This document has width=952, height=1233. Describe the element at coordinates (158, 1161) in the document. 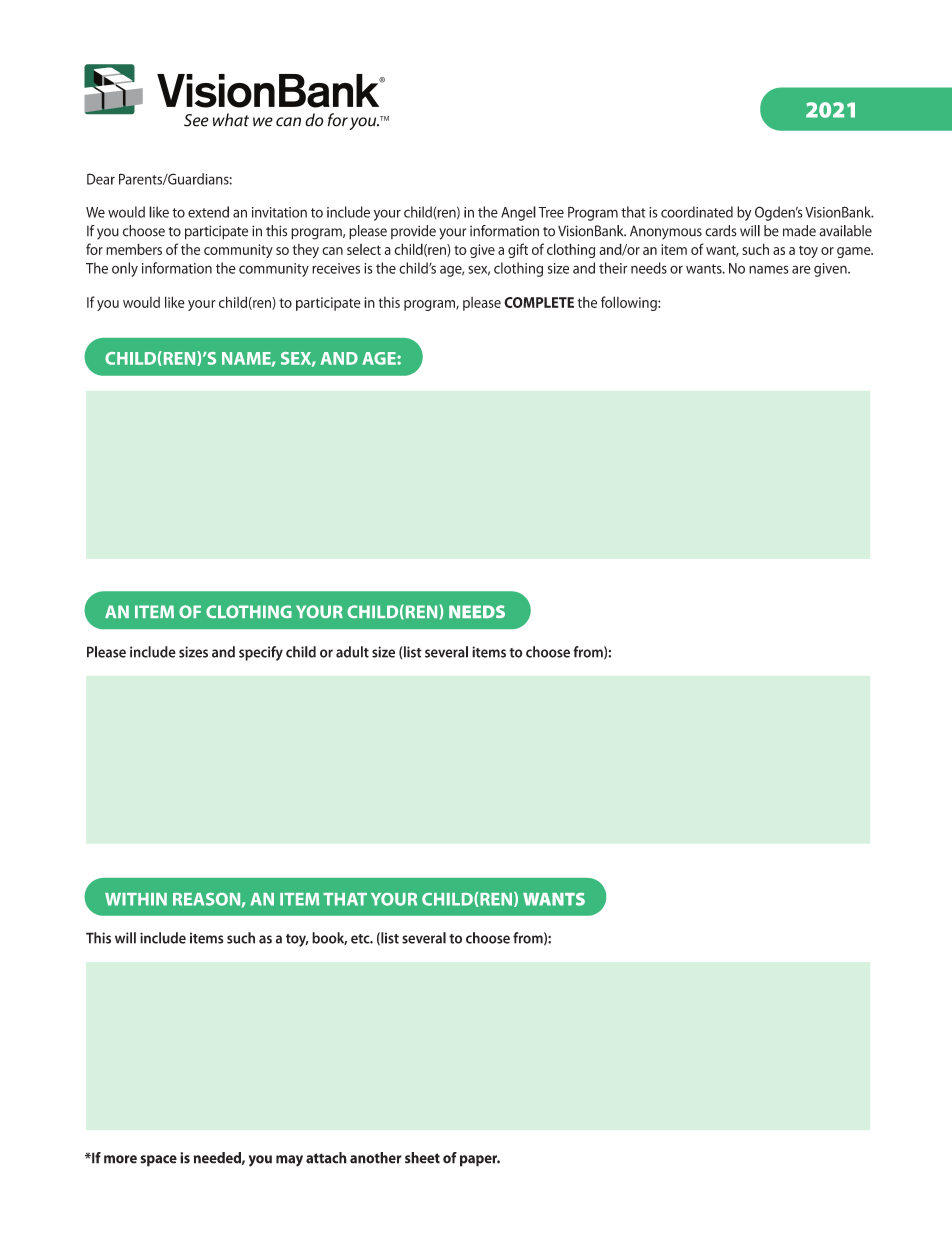

I see `space` at that location.
